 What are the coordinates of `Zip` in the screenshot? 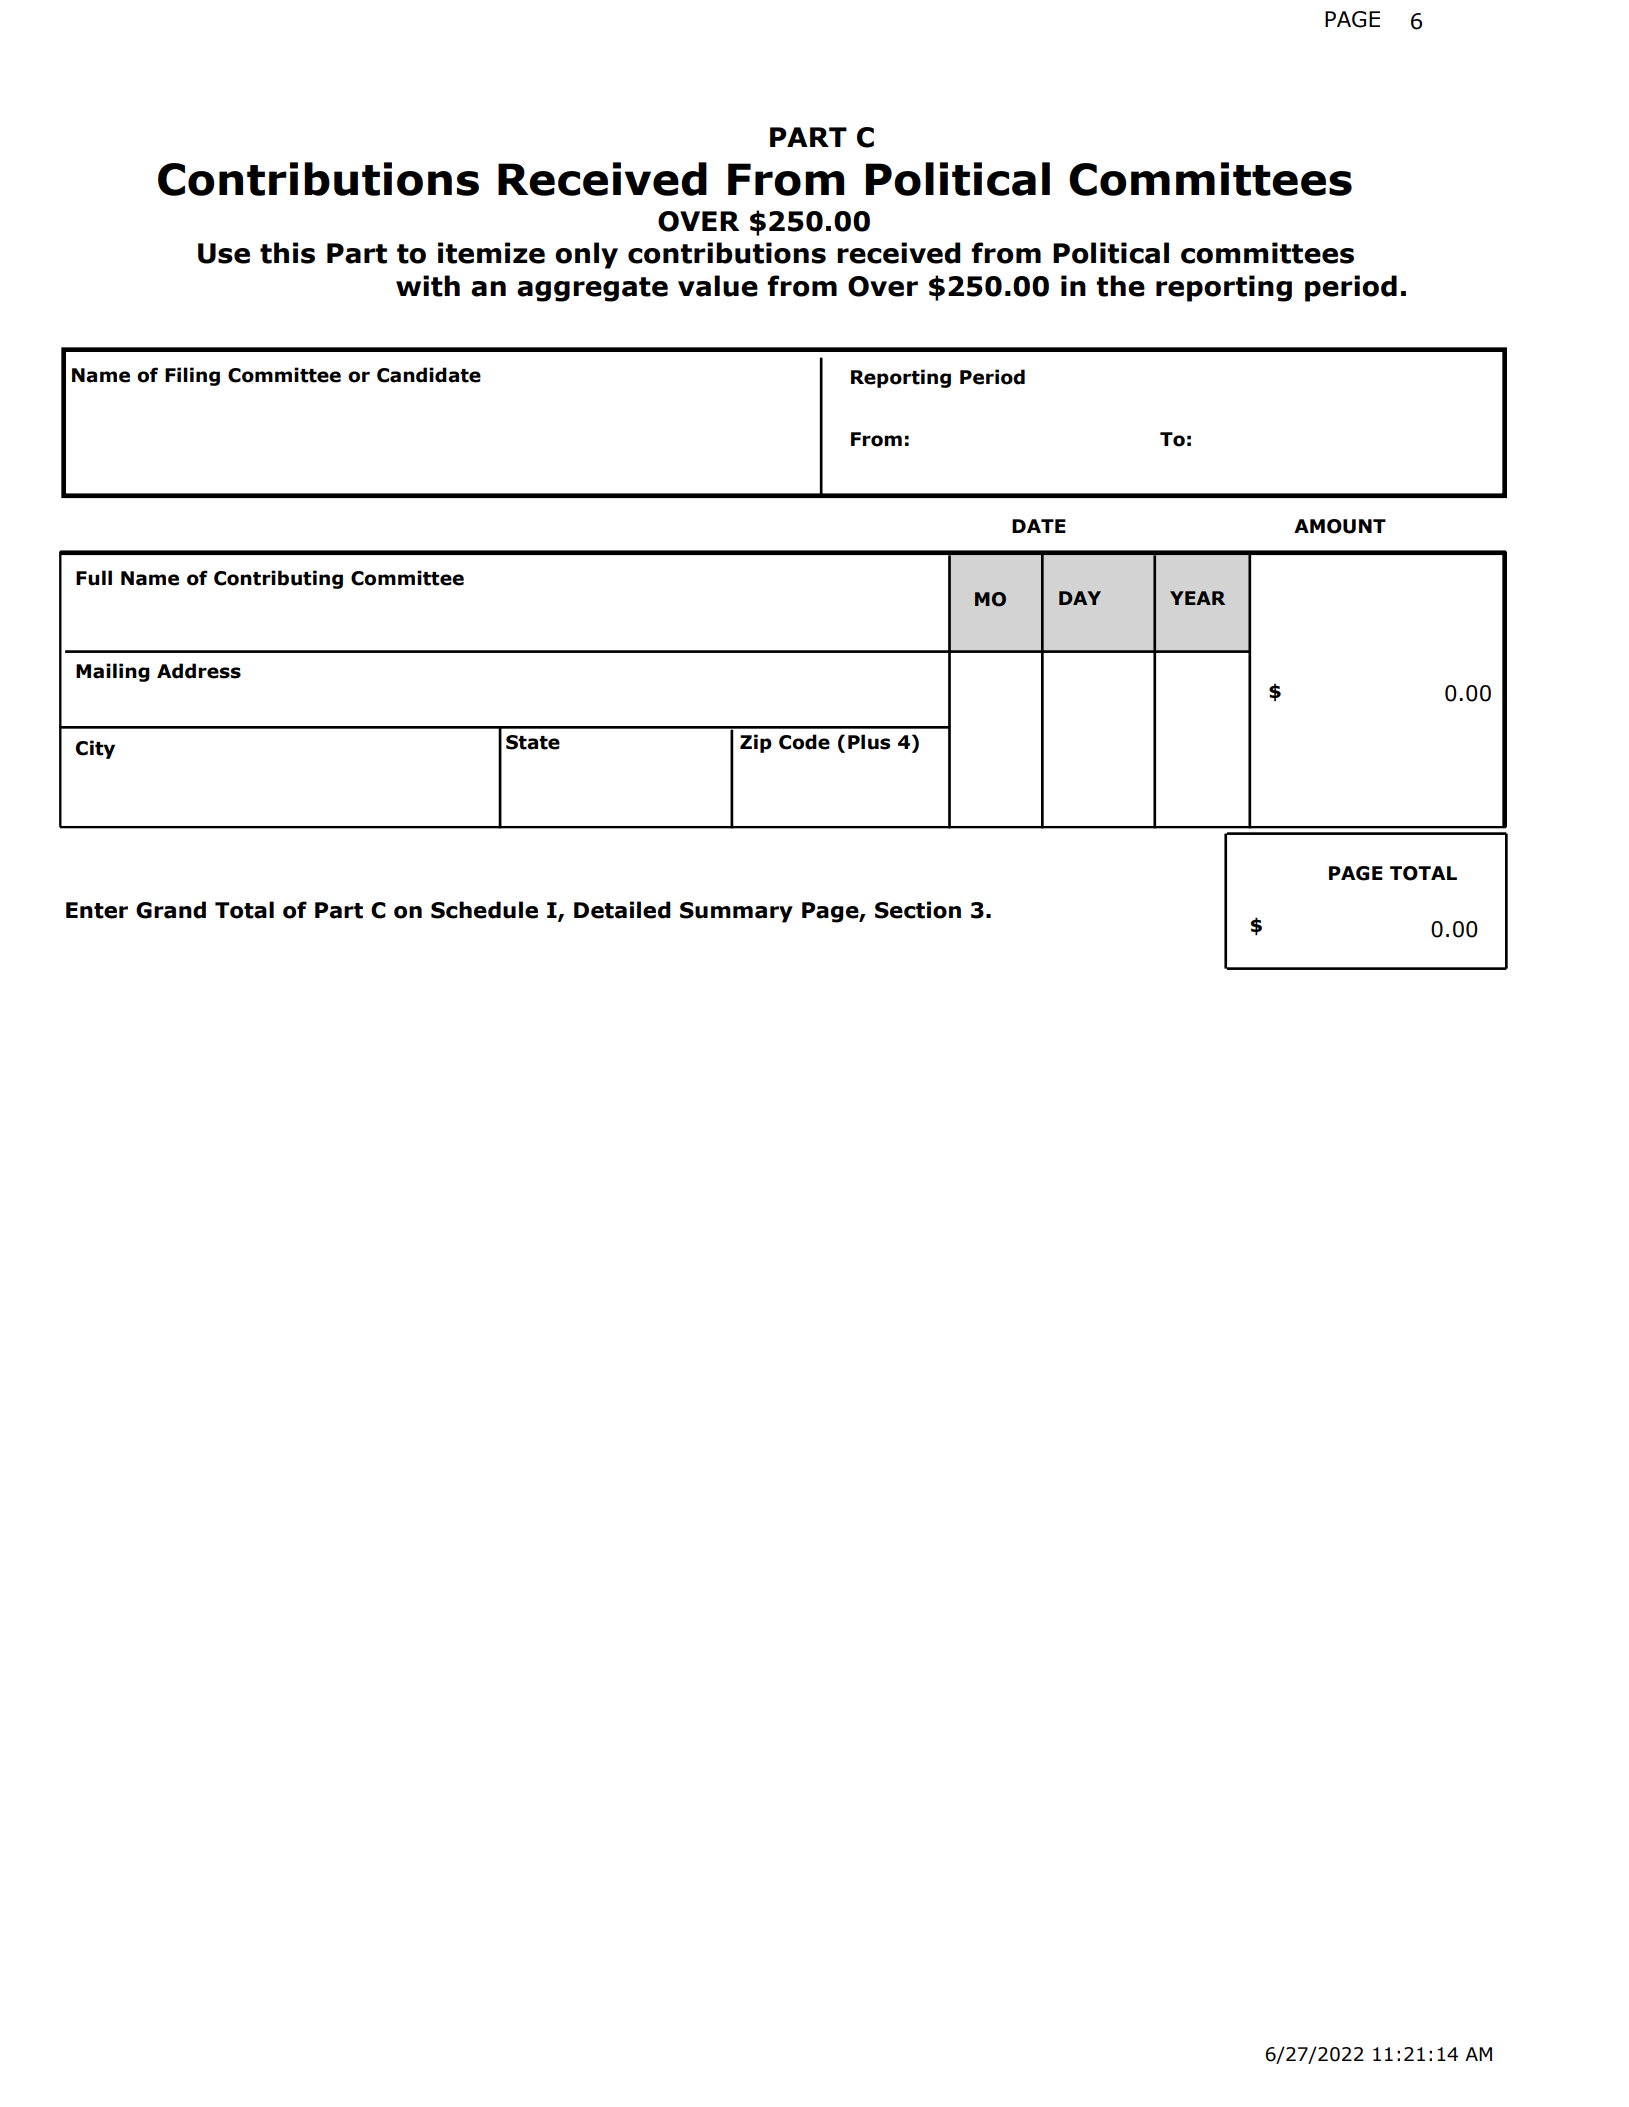 It's located at (756, 743).
